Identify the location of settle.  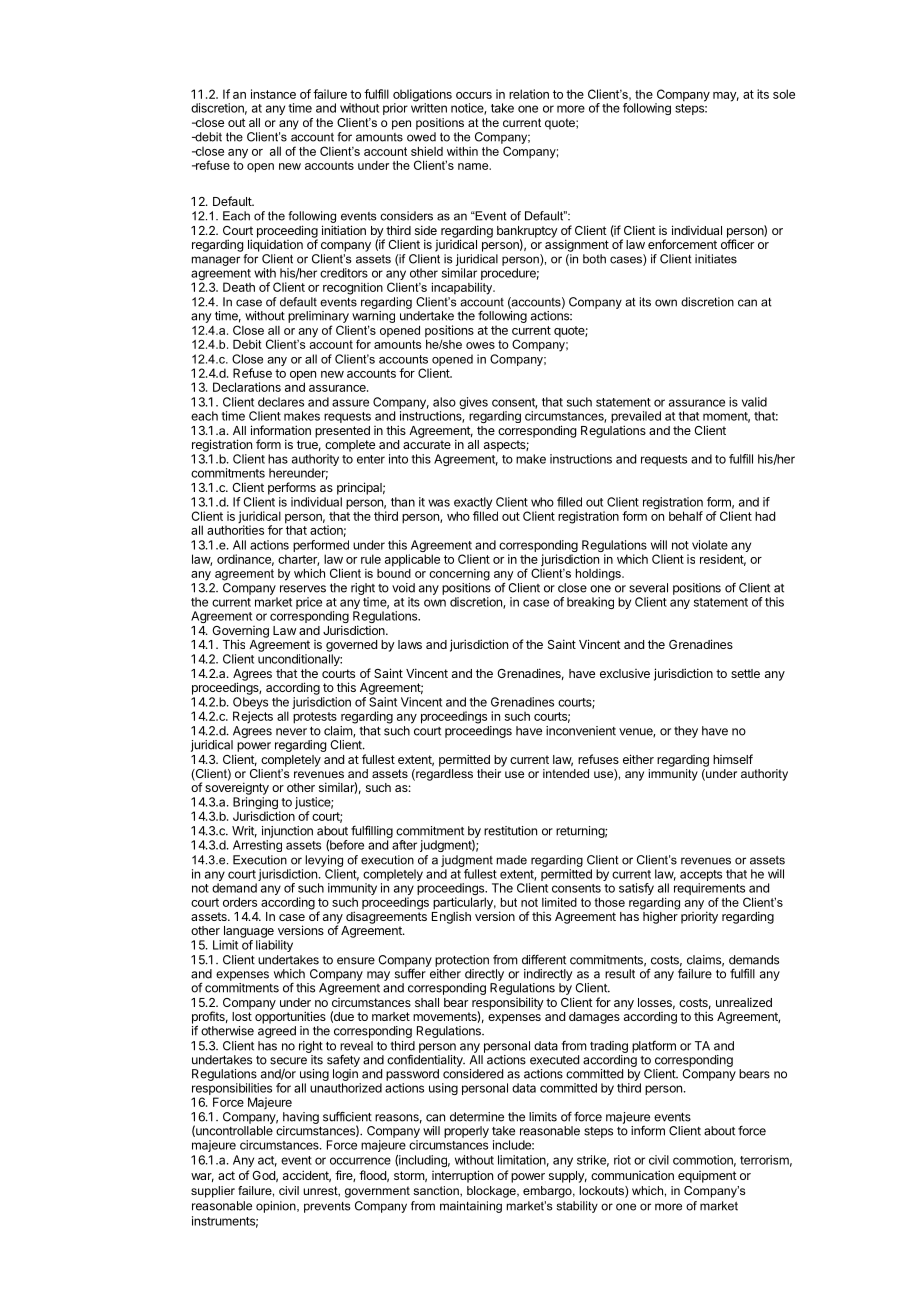
(745, 673).
